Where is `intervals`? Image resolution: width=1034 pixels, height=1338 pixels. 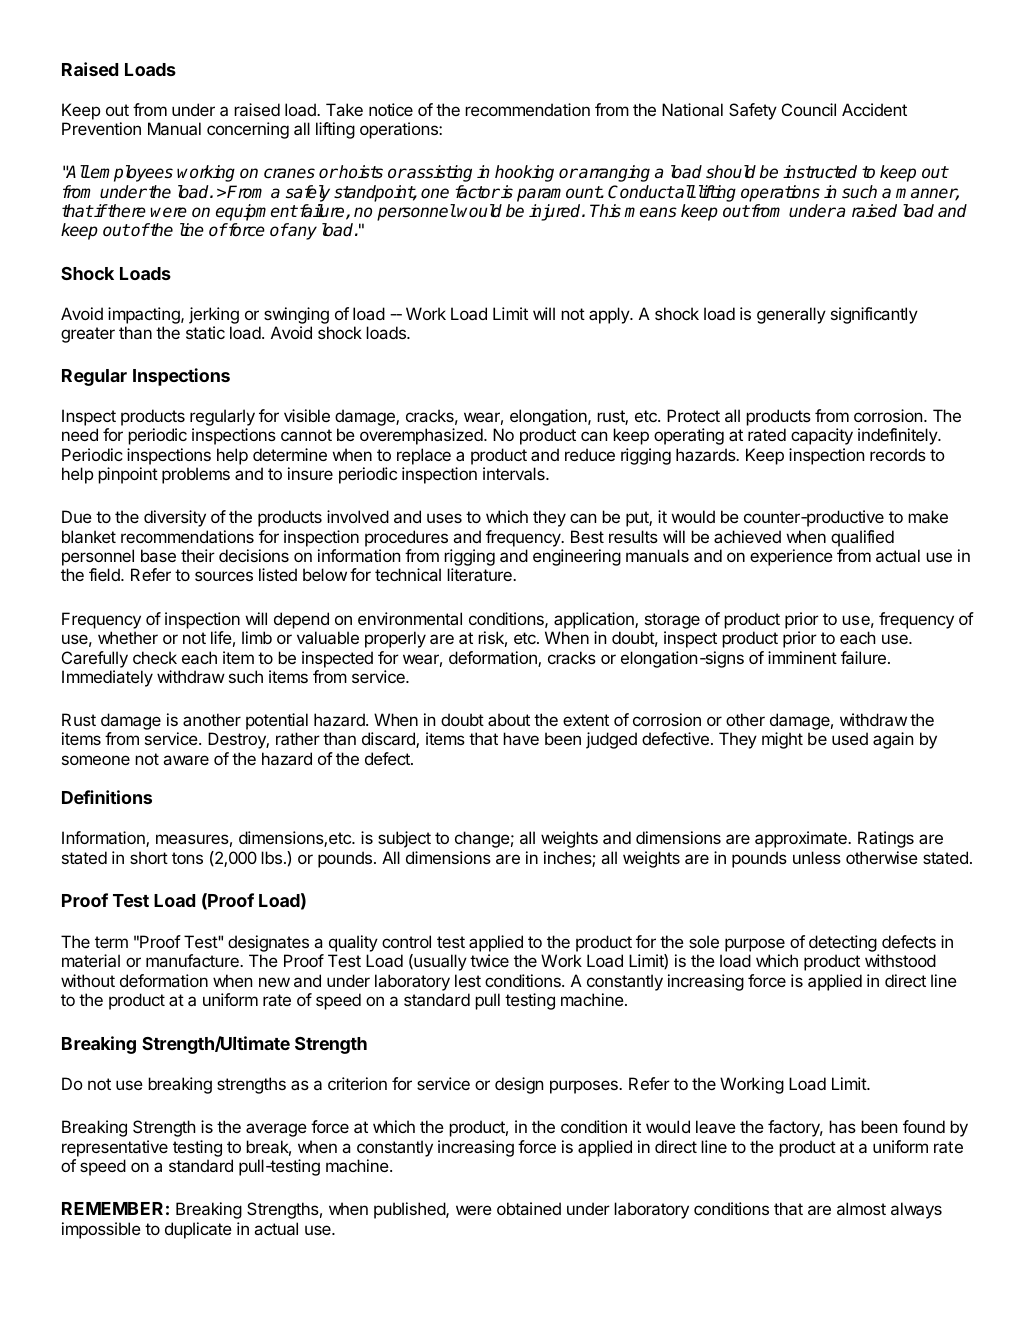
intervals is located at coordinates (515, 473).
